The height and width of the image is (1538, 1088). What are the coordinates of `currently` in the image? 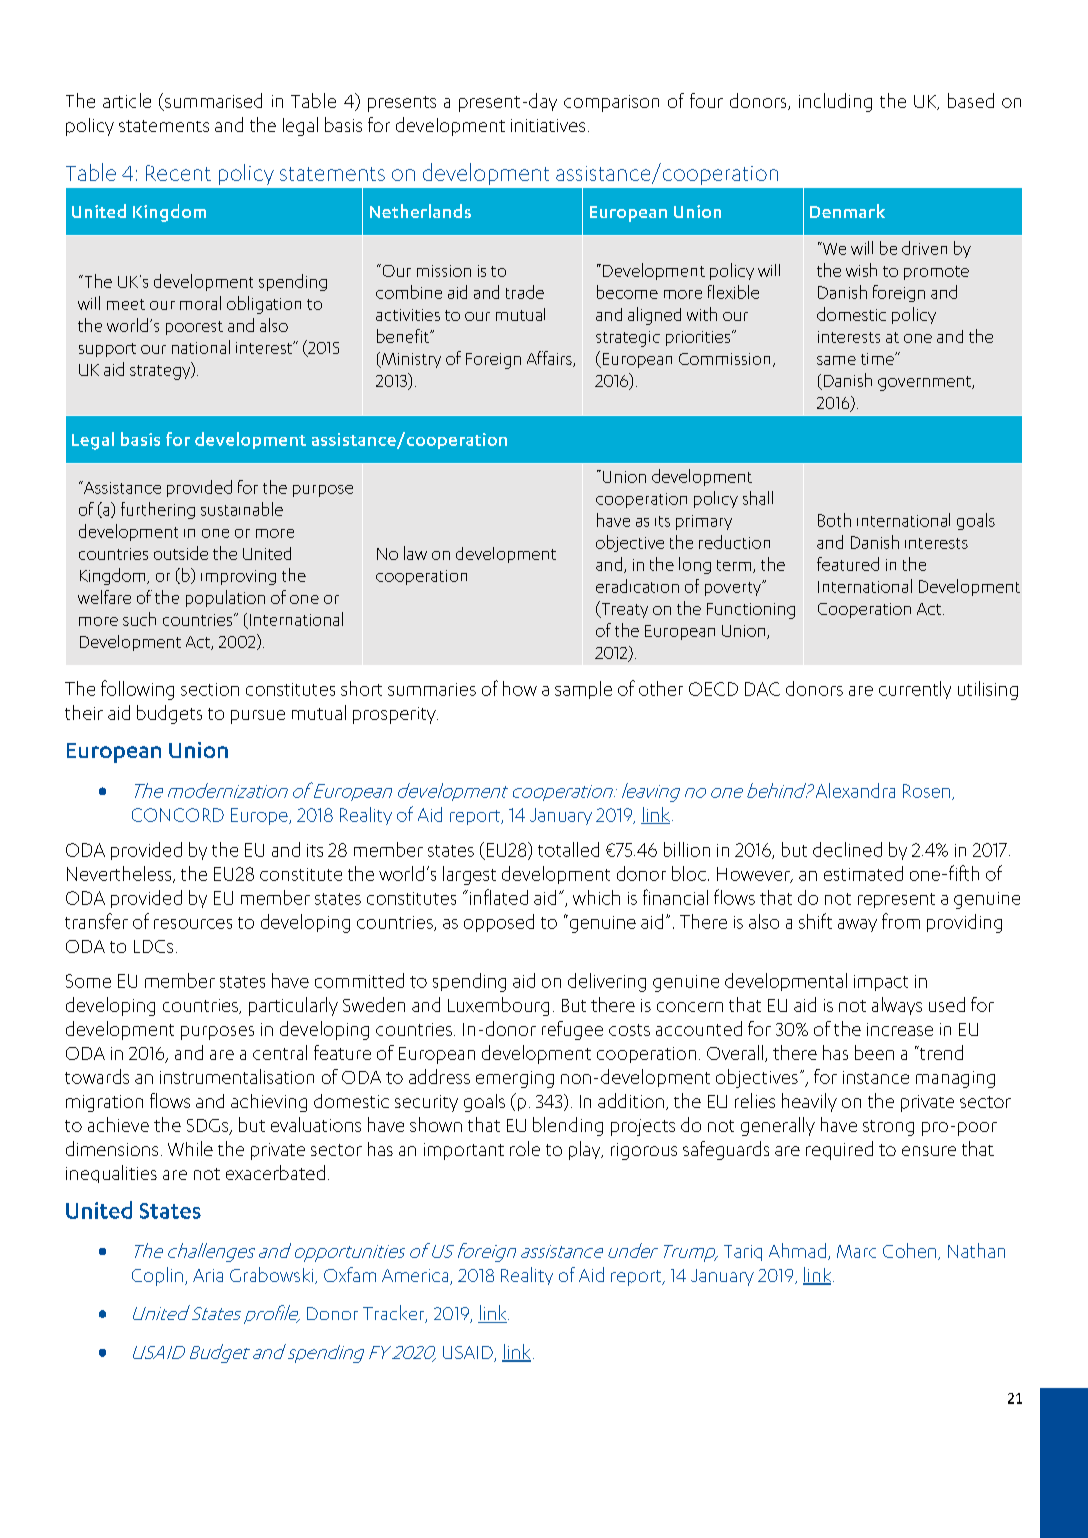 It's located at (915, 690).
